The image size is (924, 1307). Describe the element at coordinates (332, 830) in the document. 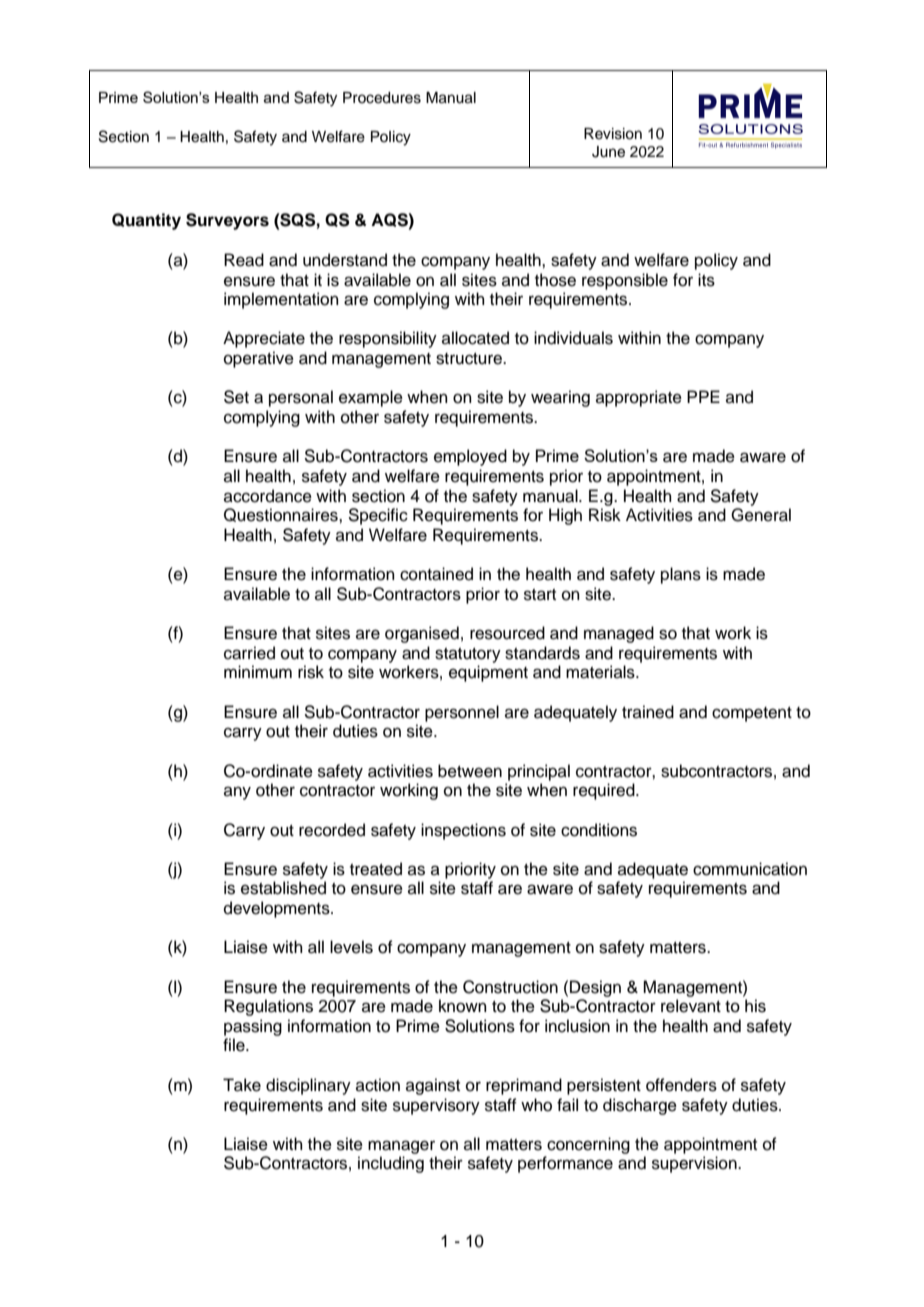

I see `recorded` at that location.
